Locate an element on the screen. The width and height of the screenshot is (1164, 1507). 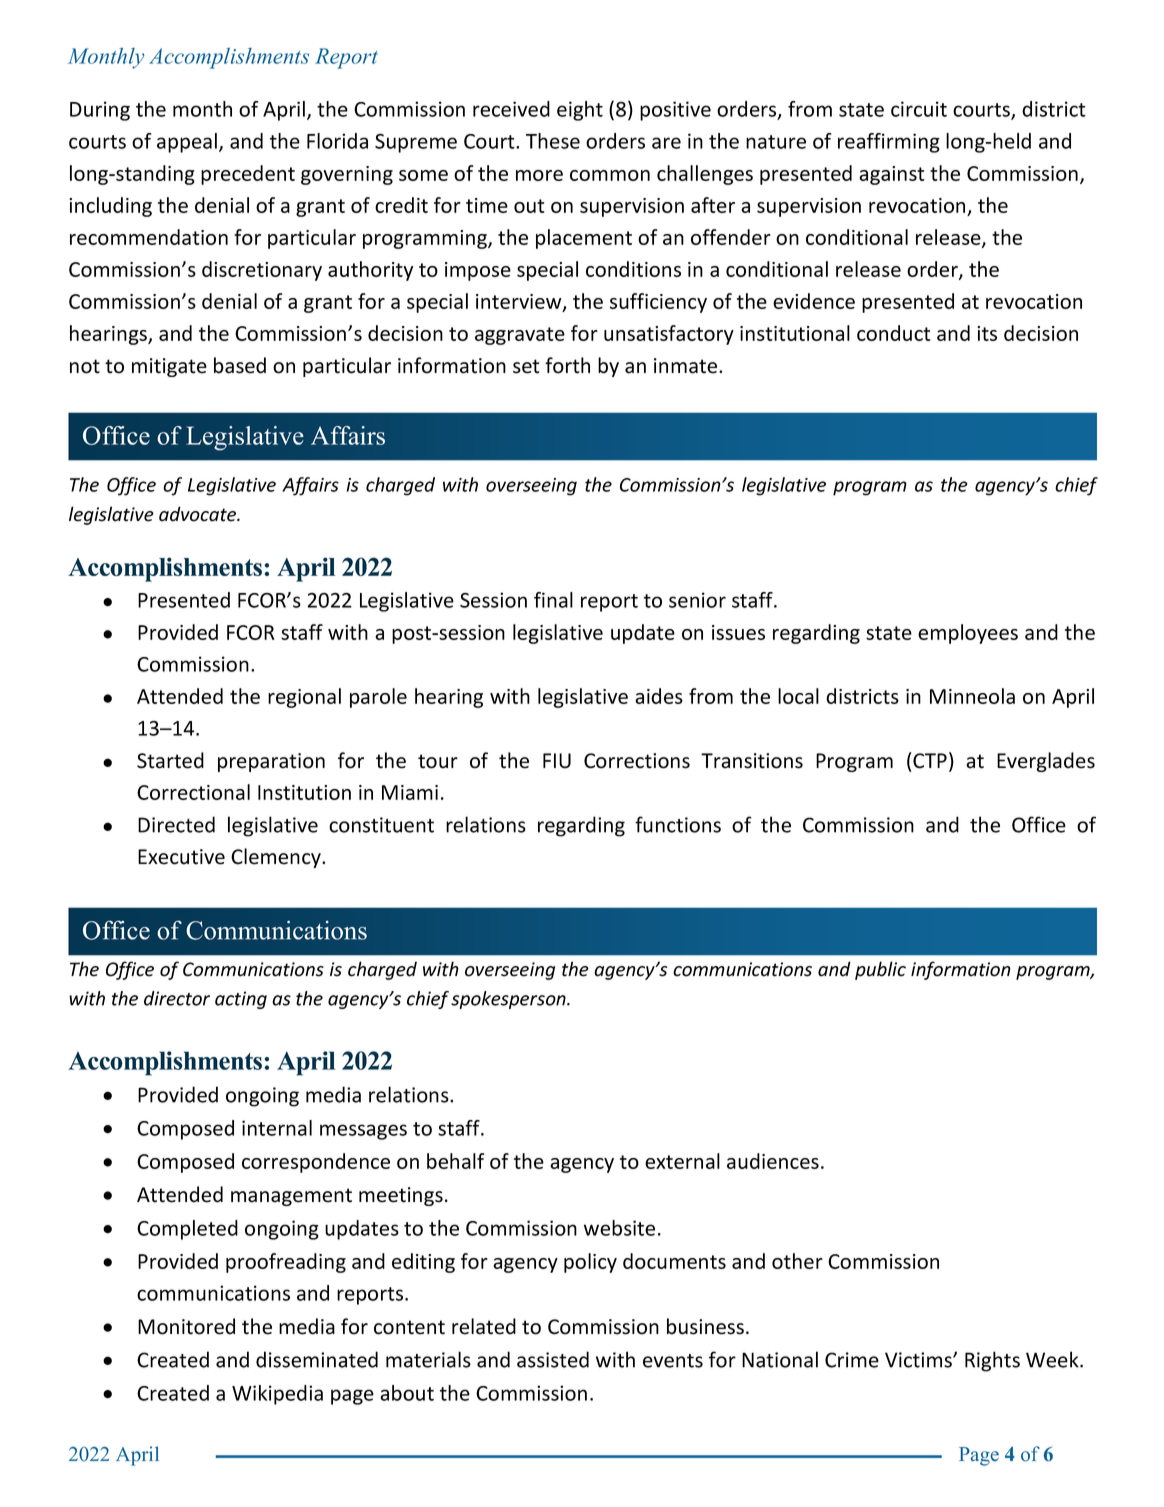
advocate is located at coordinates (199, 514).
